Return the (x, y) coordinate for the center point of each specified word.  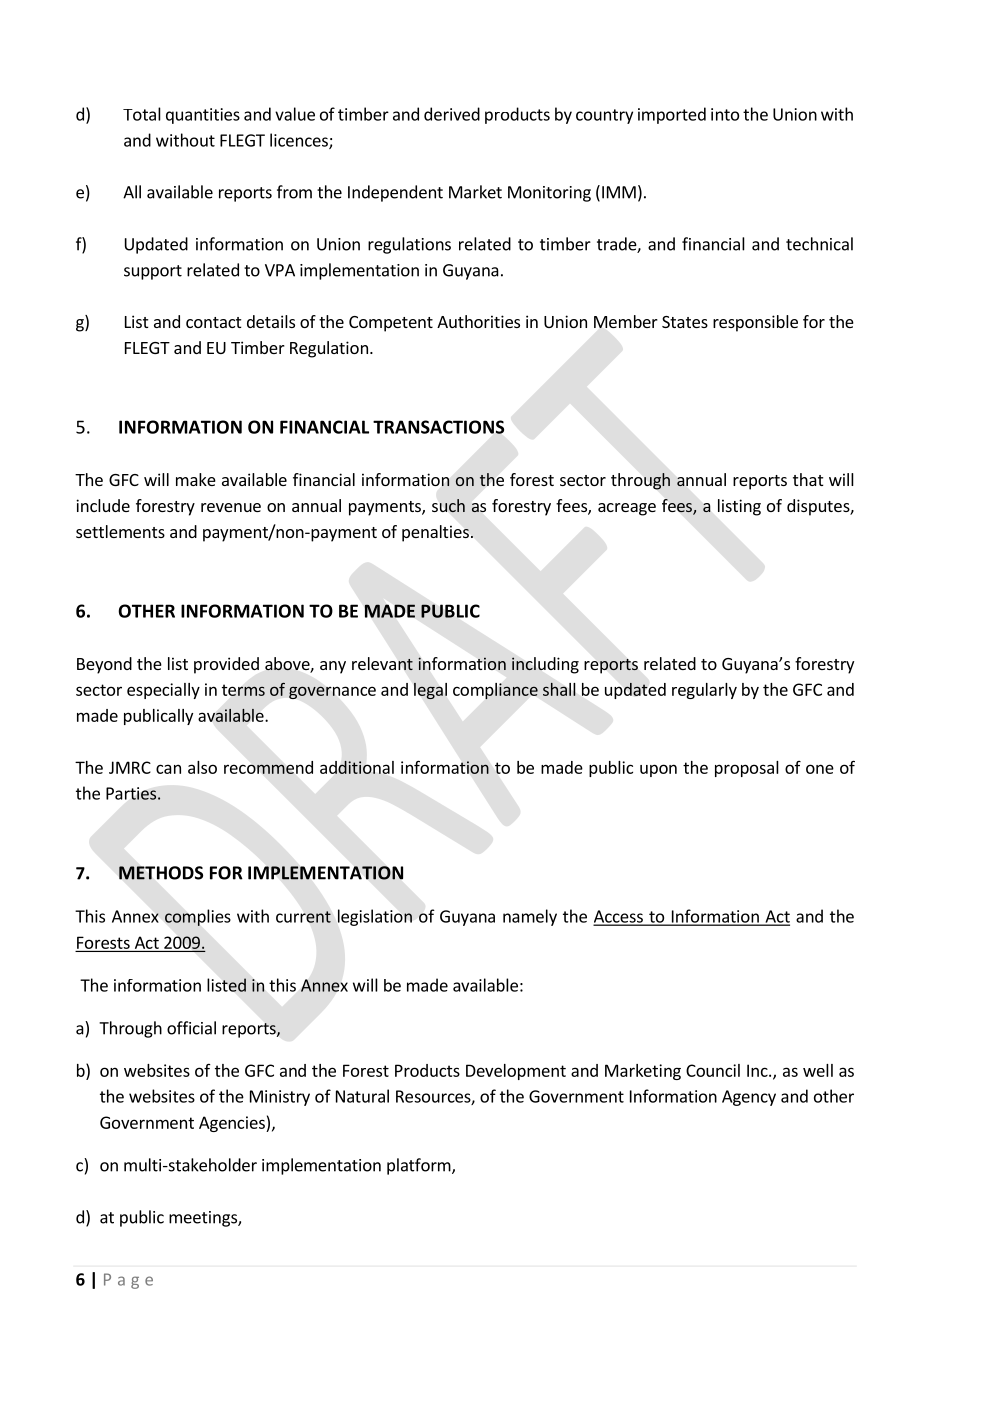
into (725, 114)
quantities (203, 116)
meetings (204, 1219)
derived (452, 114)
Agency (749, 1098)
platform (420, 1166)
